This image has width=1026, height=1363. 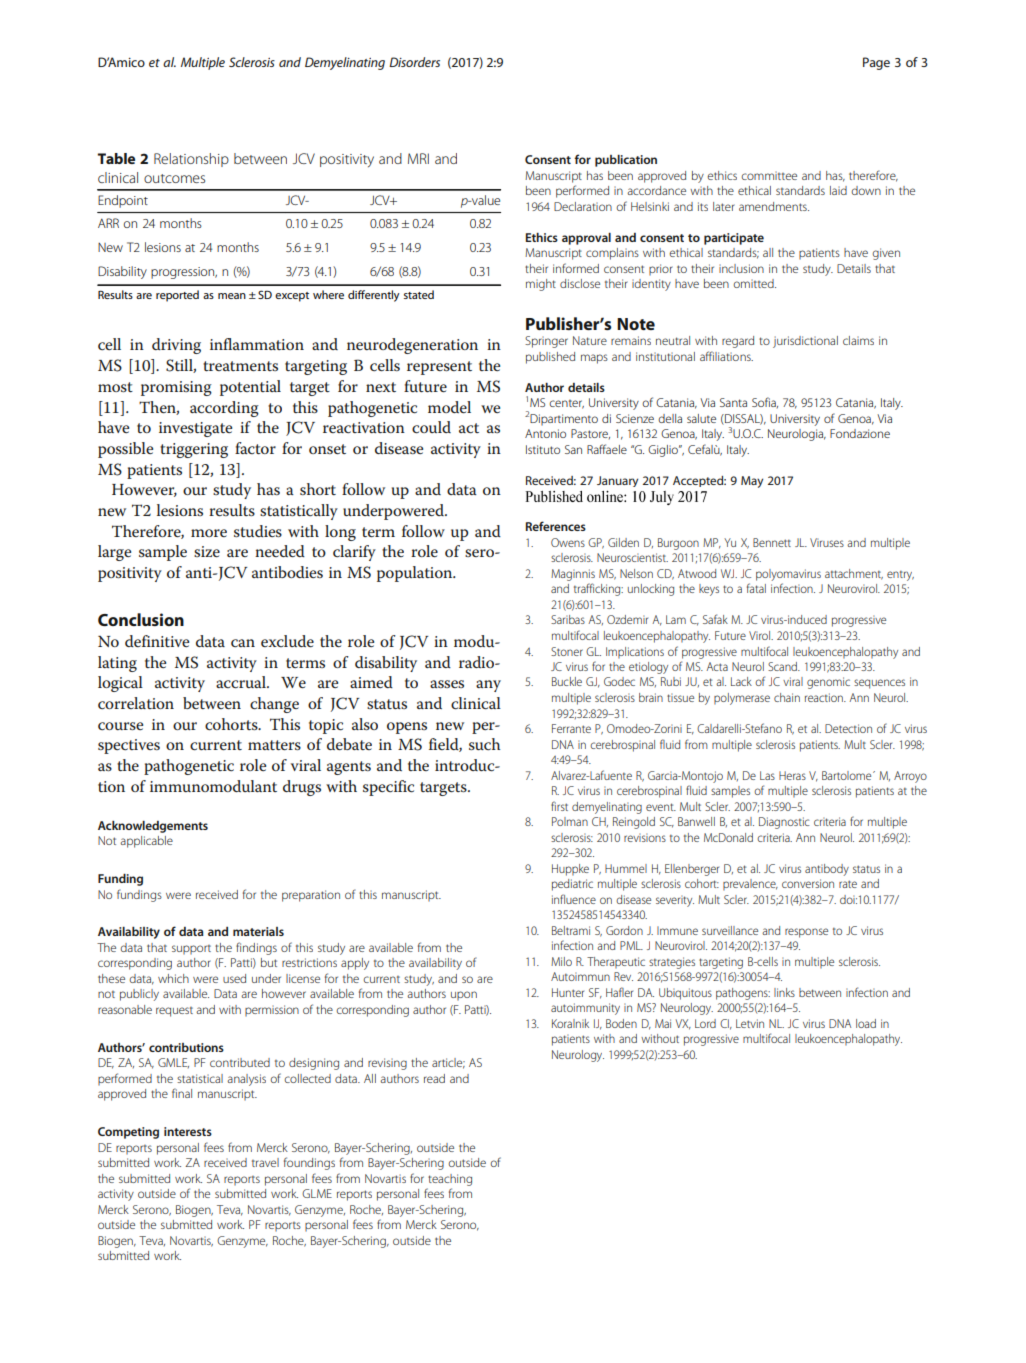 I want to click on applicable, so click(x=146, y=842).
